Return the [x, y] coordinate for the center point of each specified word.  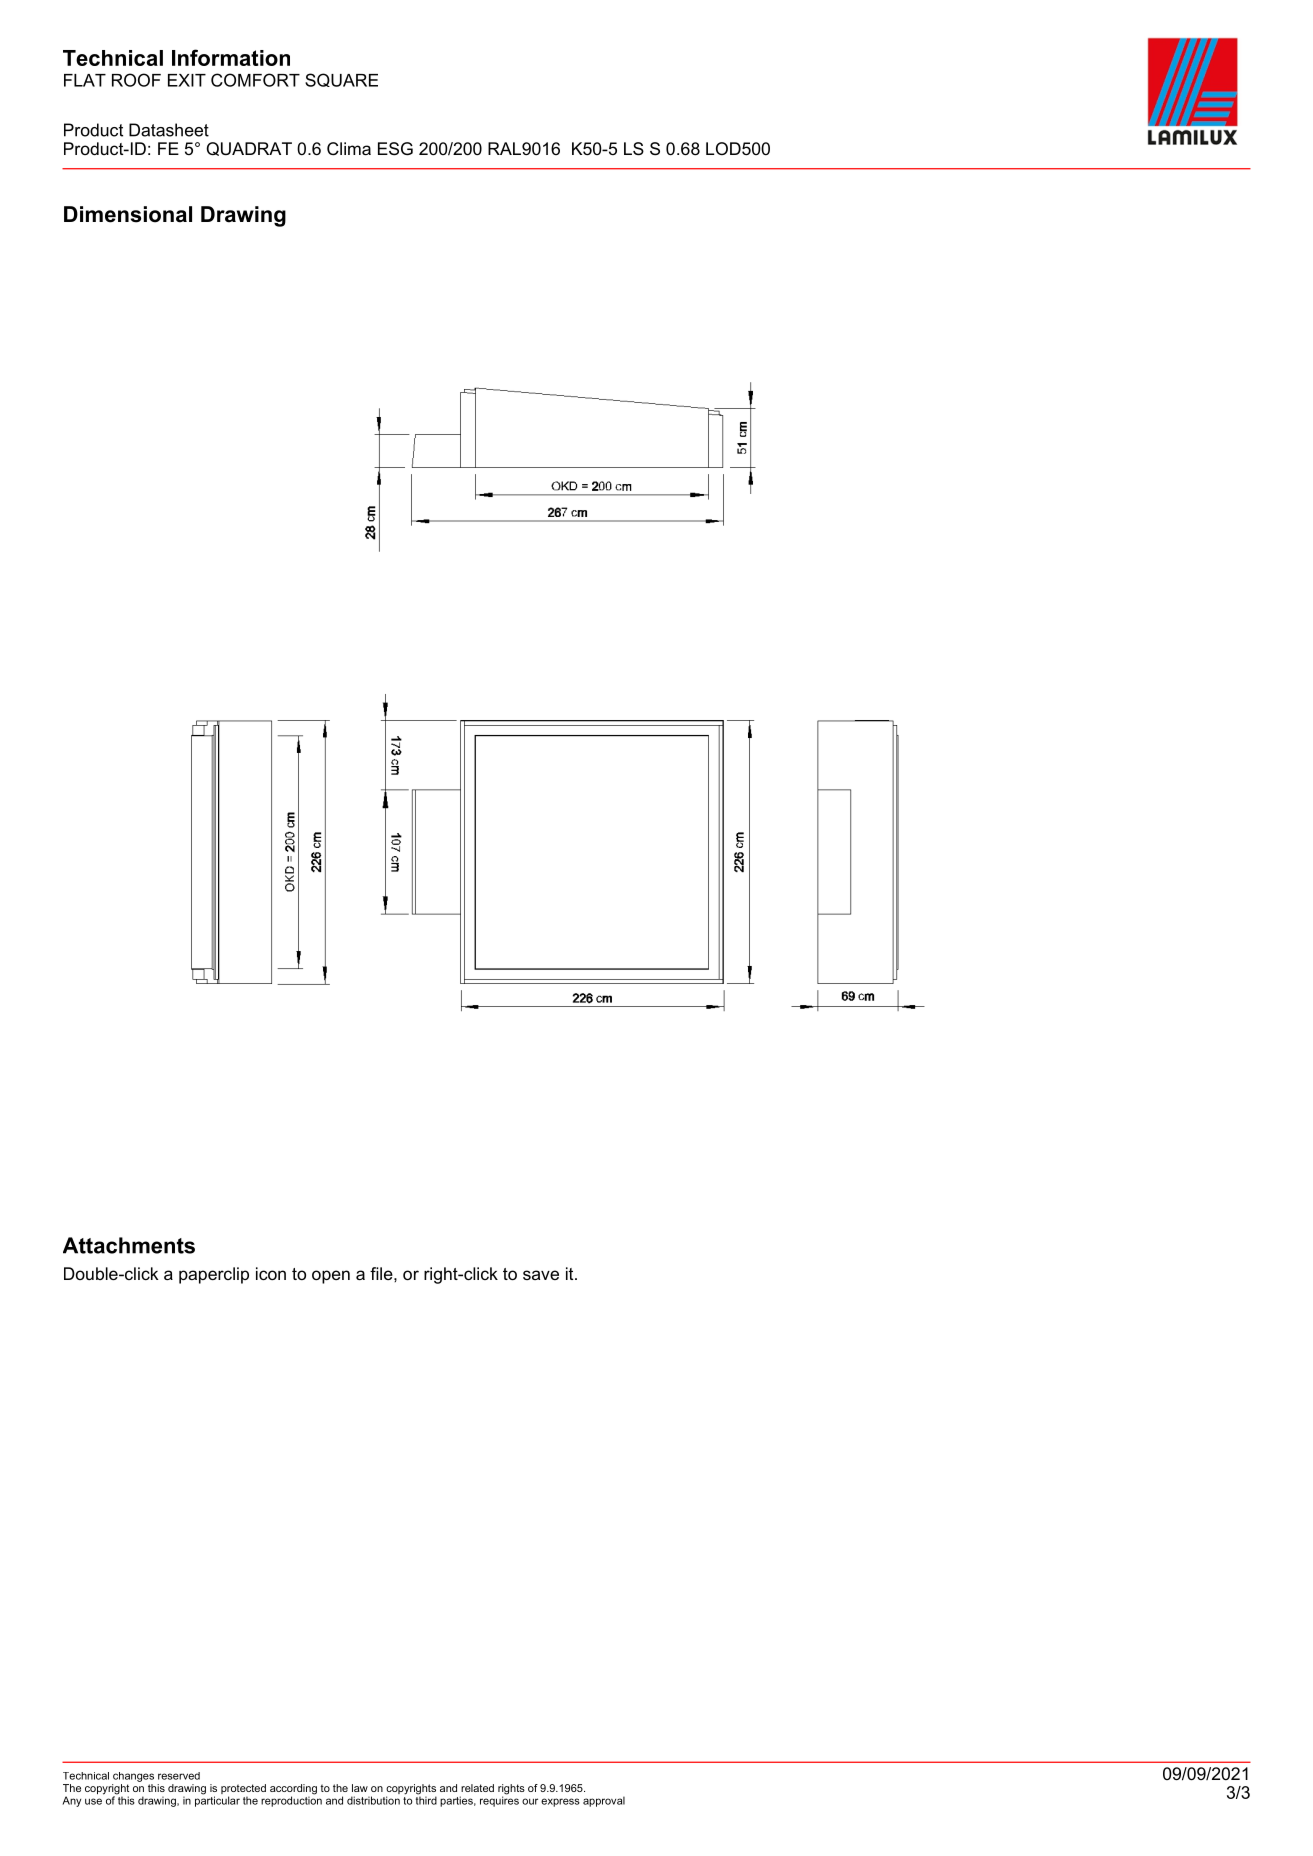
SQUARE [341, 80]
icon [271, 1273]
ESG [395, 149]
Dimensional [128, 214]
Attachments [129, 1245]
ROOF [136, 80]
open [331, 1277]
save [541, 1275]
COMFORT [255, 80]
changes [133, 1777]
